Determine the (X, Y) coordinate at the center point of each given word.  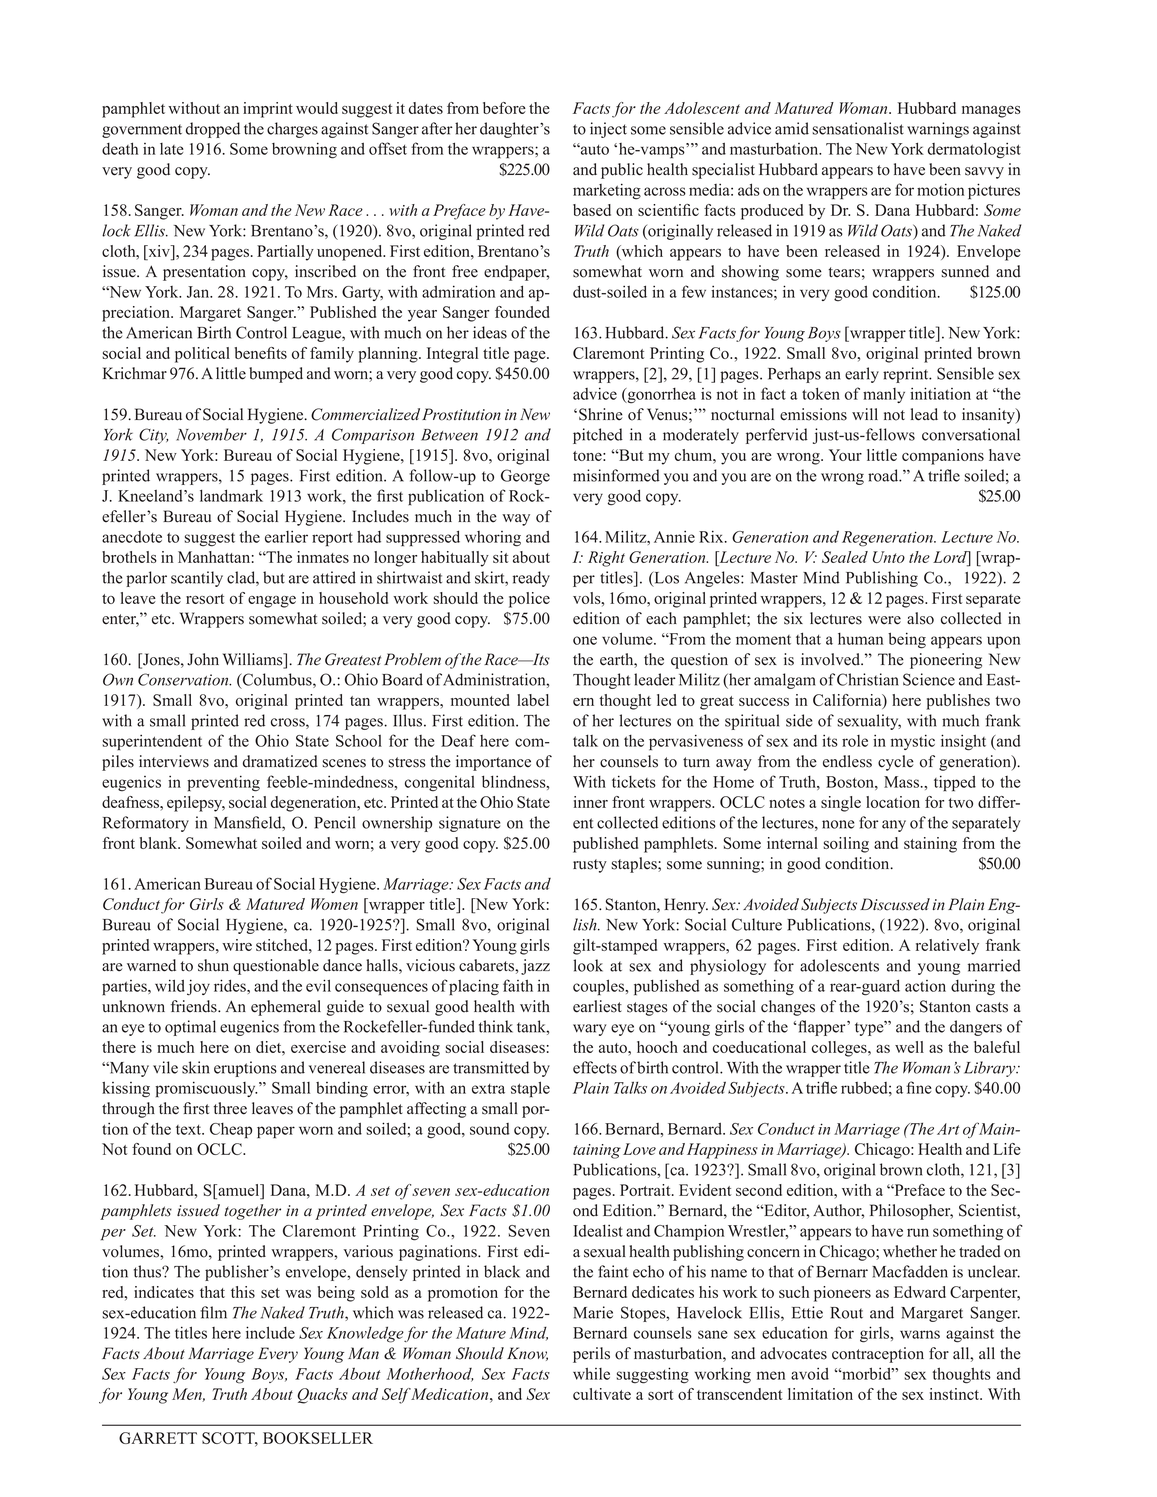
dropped (213, 130)
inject (608, 130)
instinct (956, 1394)
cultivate (602, 1394)
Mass (903, 782)
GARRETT (158, 1438)
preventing (223, 783)
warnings (938, 130)
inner (591, 802)
